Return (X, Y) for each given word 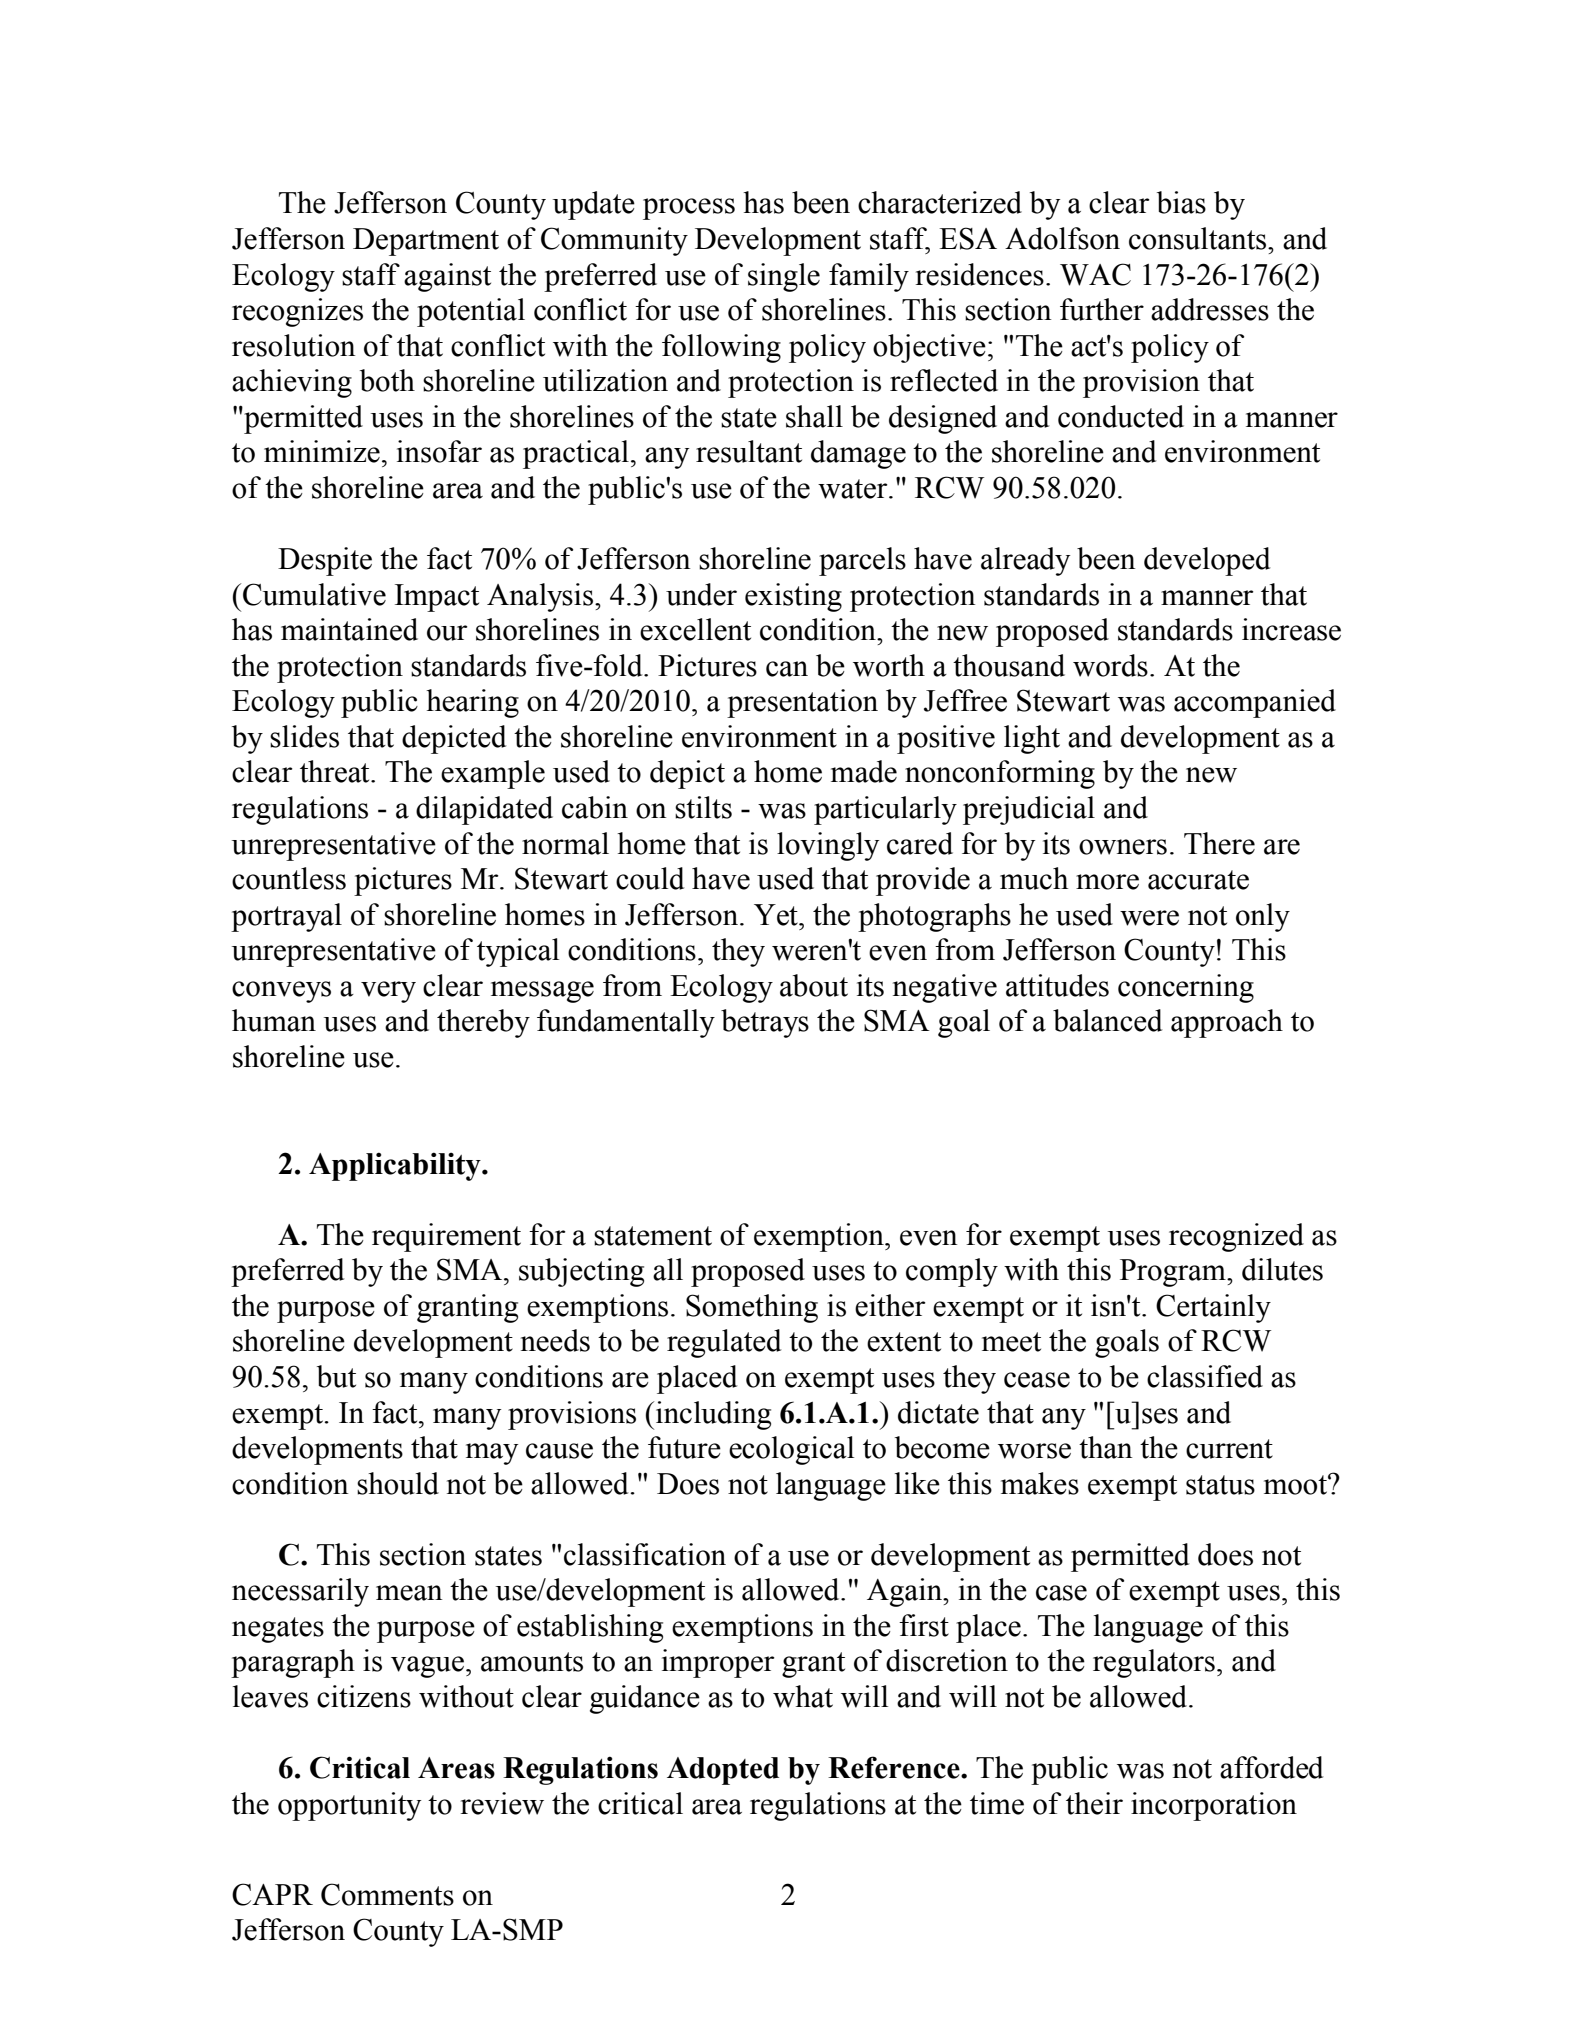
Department (426, 242)
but (336, 1376)
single (784, 277)
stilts (703, 807)
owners (1123, 847)
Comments (387, 1894)
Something (752, 1308)
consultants (1199, 238)
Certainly (1213, 1308)
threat (336, 771)
